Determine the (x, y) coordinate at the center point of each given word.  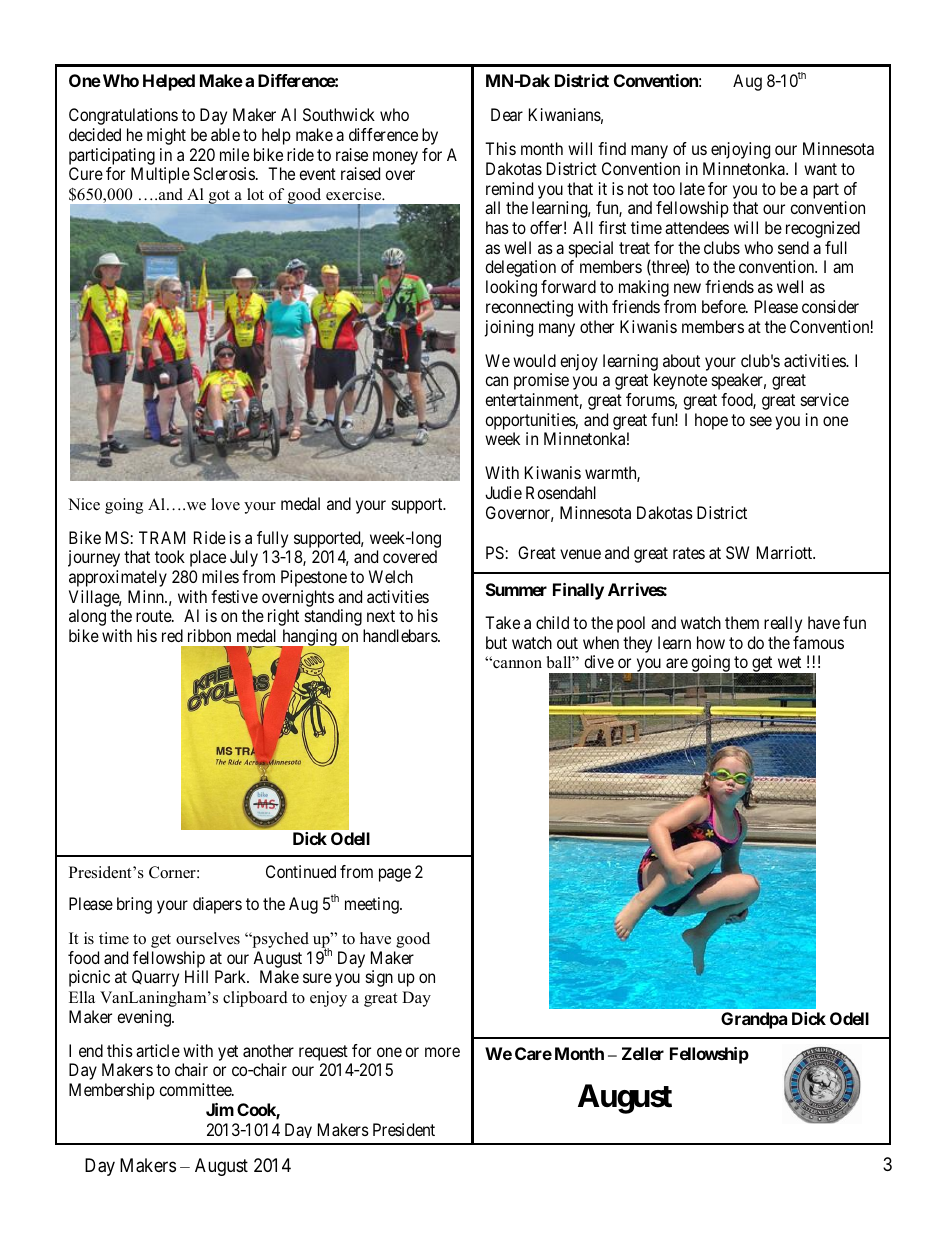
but (496, 642)
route (154, 616)
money (395, 158)
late (692, 188)
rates (689, 553)
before (724, 306)
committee (196, 1089)
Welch (391, 576)
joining (509, 328)
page (395, 875)
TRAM (162, 537)
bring (134, 905)
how (711, 642)
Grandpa (754, 1020)
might (166, 136)
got (219, 197)
